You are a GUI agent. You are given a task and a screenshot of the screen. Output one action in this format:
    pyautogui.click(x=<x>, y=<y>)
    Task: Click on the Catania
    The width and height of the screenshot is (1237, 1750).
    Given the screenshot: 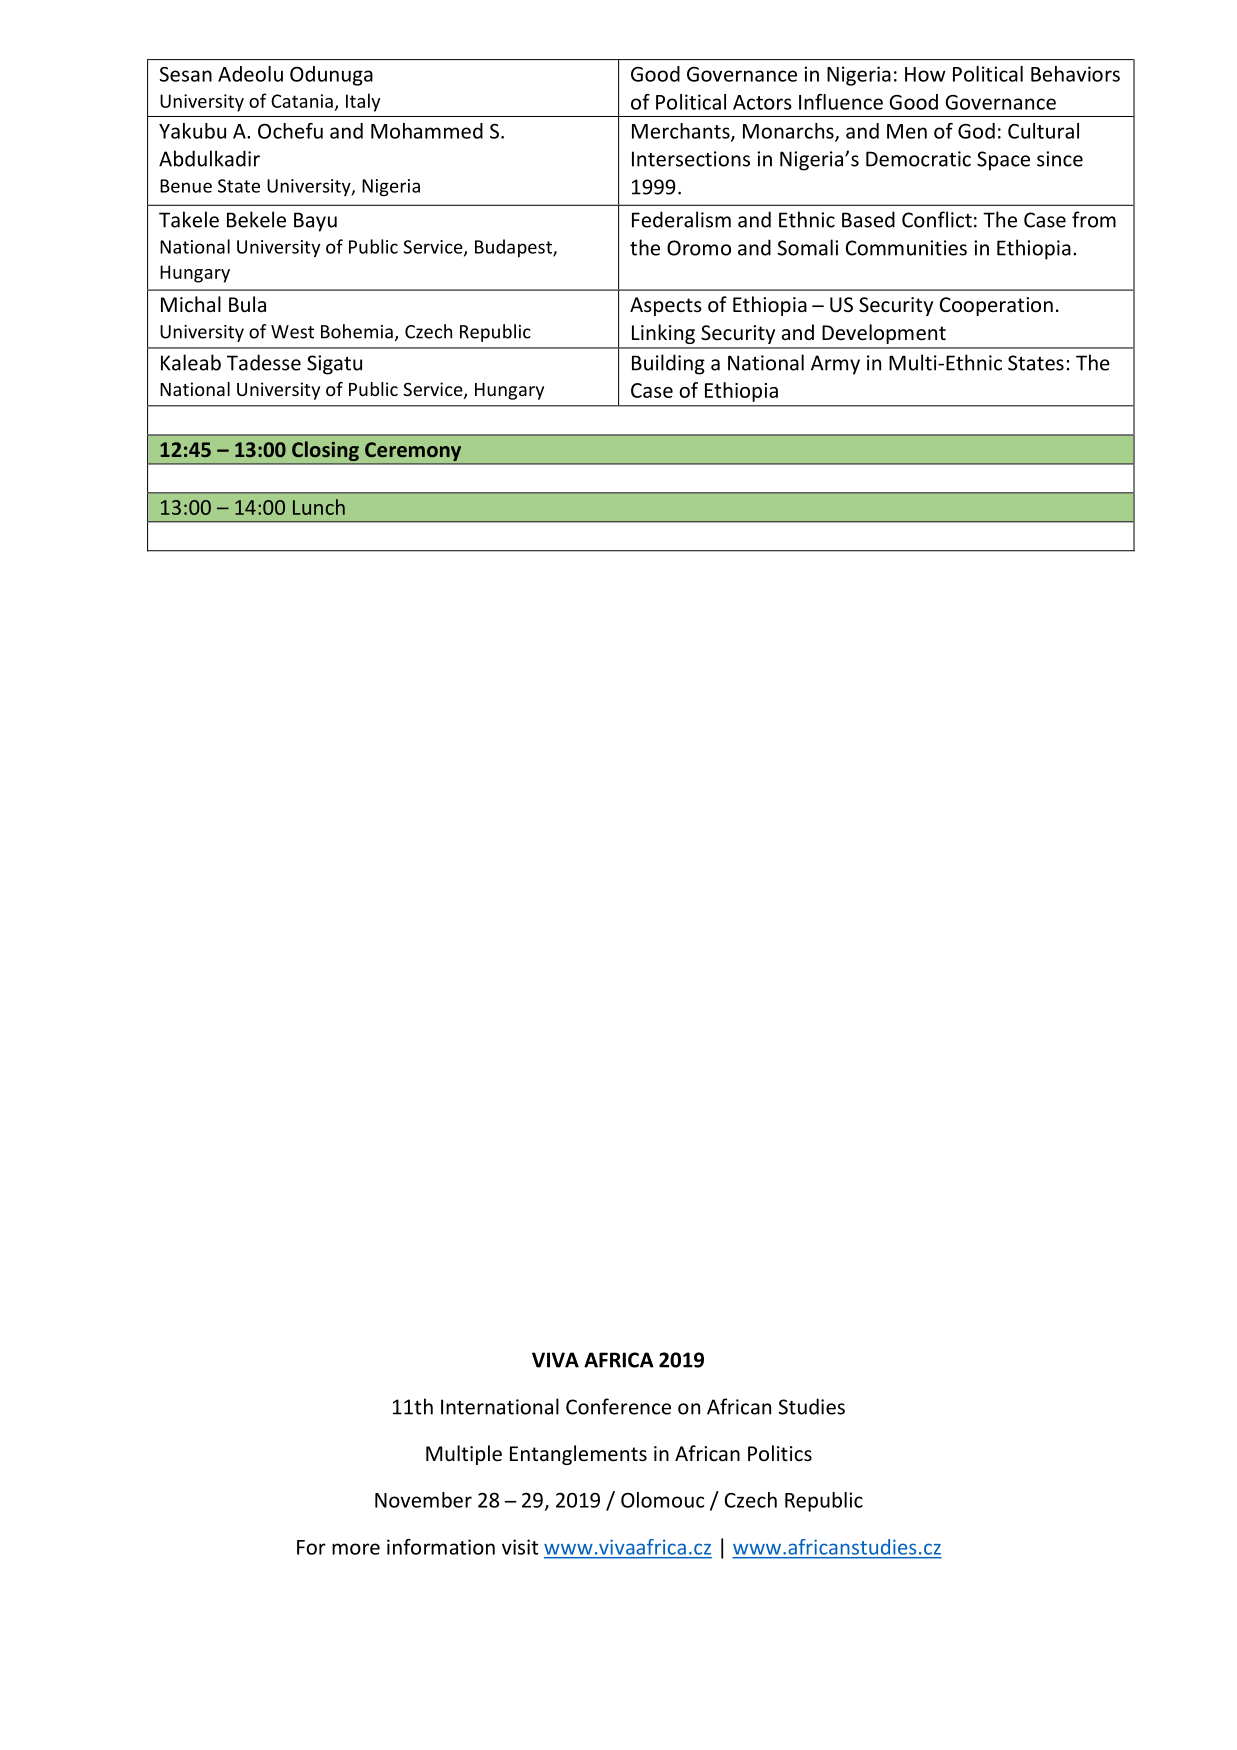 What is the action you would take?
    pyautogui.click(x=302, y=101)
